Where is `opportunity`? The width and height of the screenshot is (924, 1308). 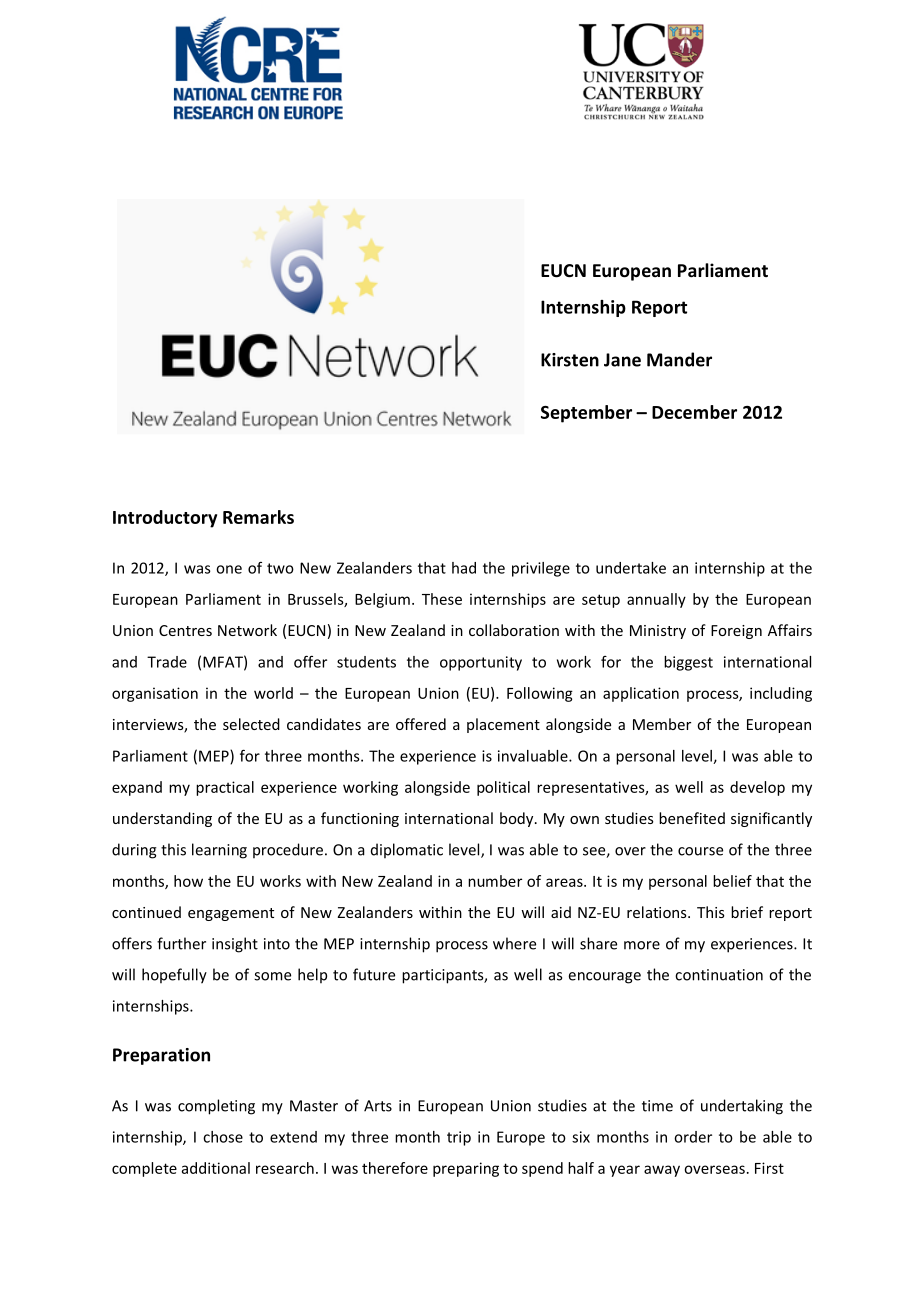 opportunity is located at coordinates (481, 663).
